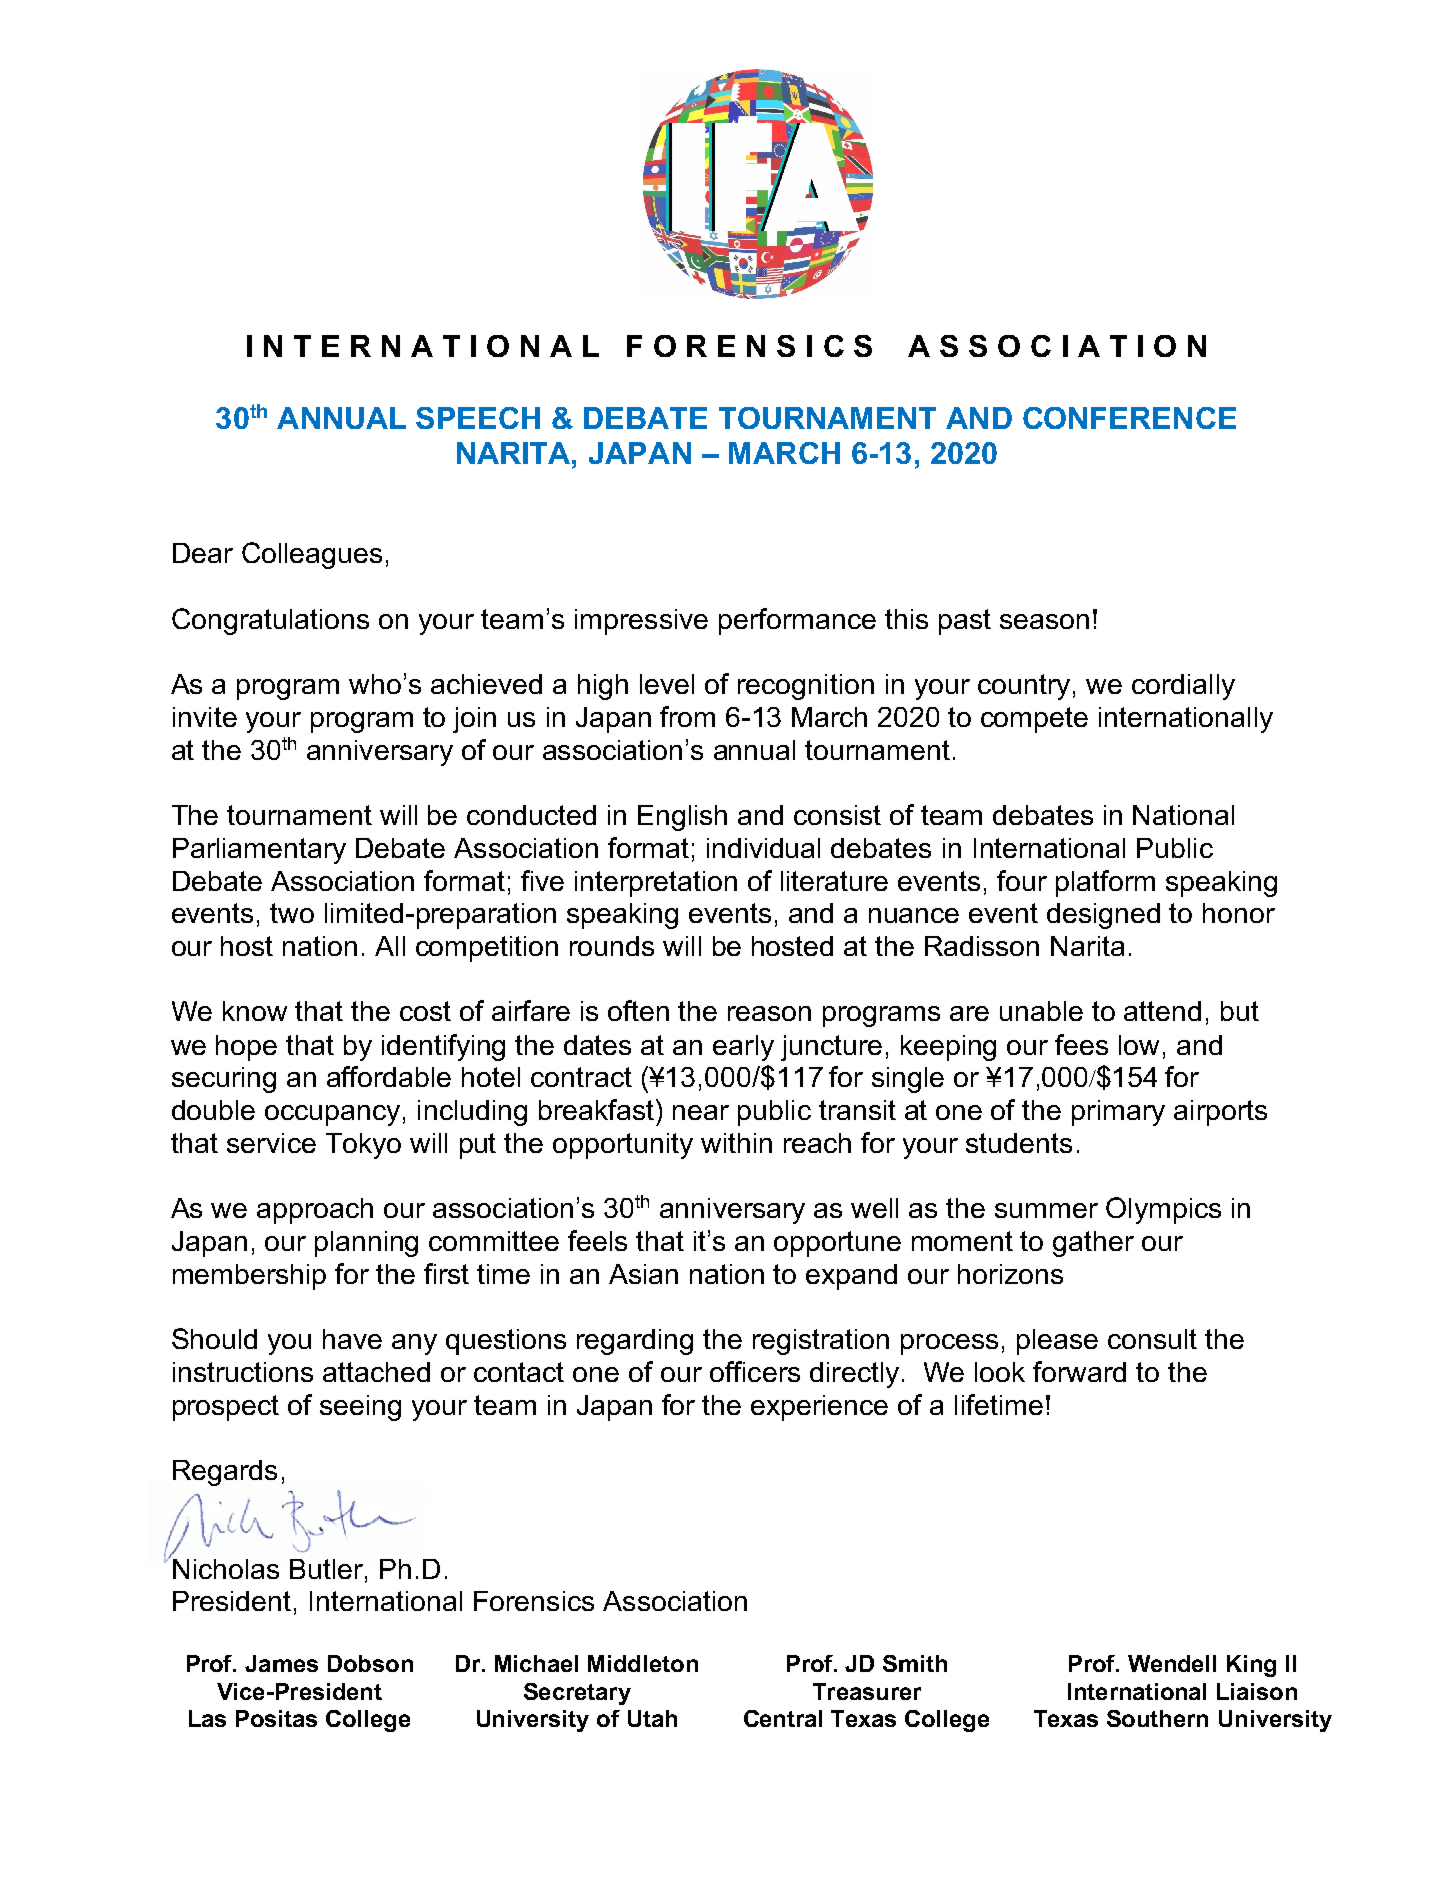  What do you see at coordinates (743, 1048) in the page?
I see `early` at bounding box center [743, 1048].
